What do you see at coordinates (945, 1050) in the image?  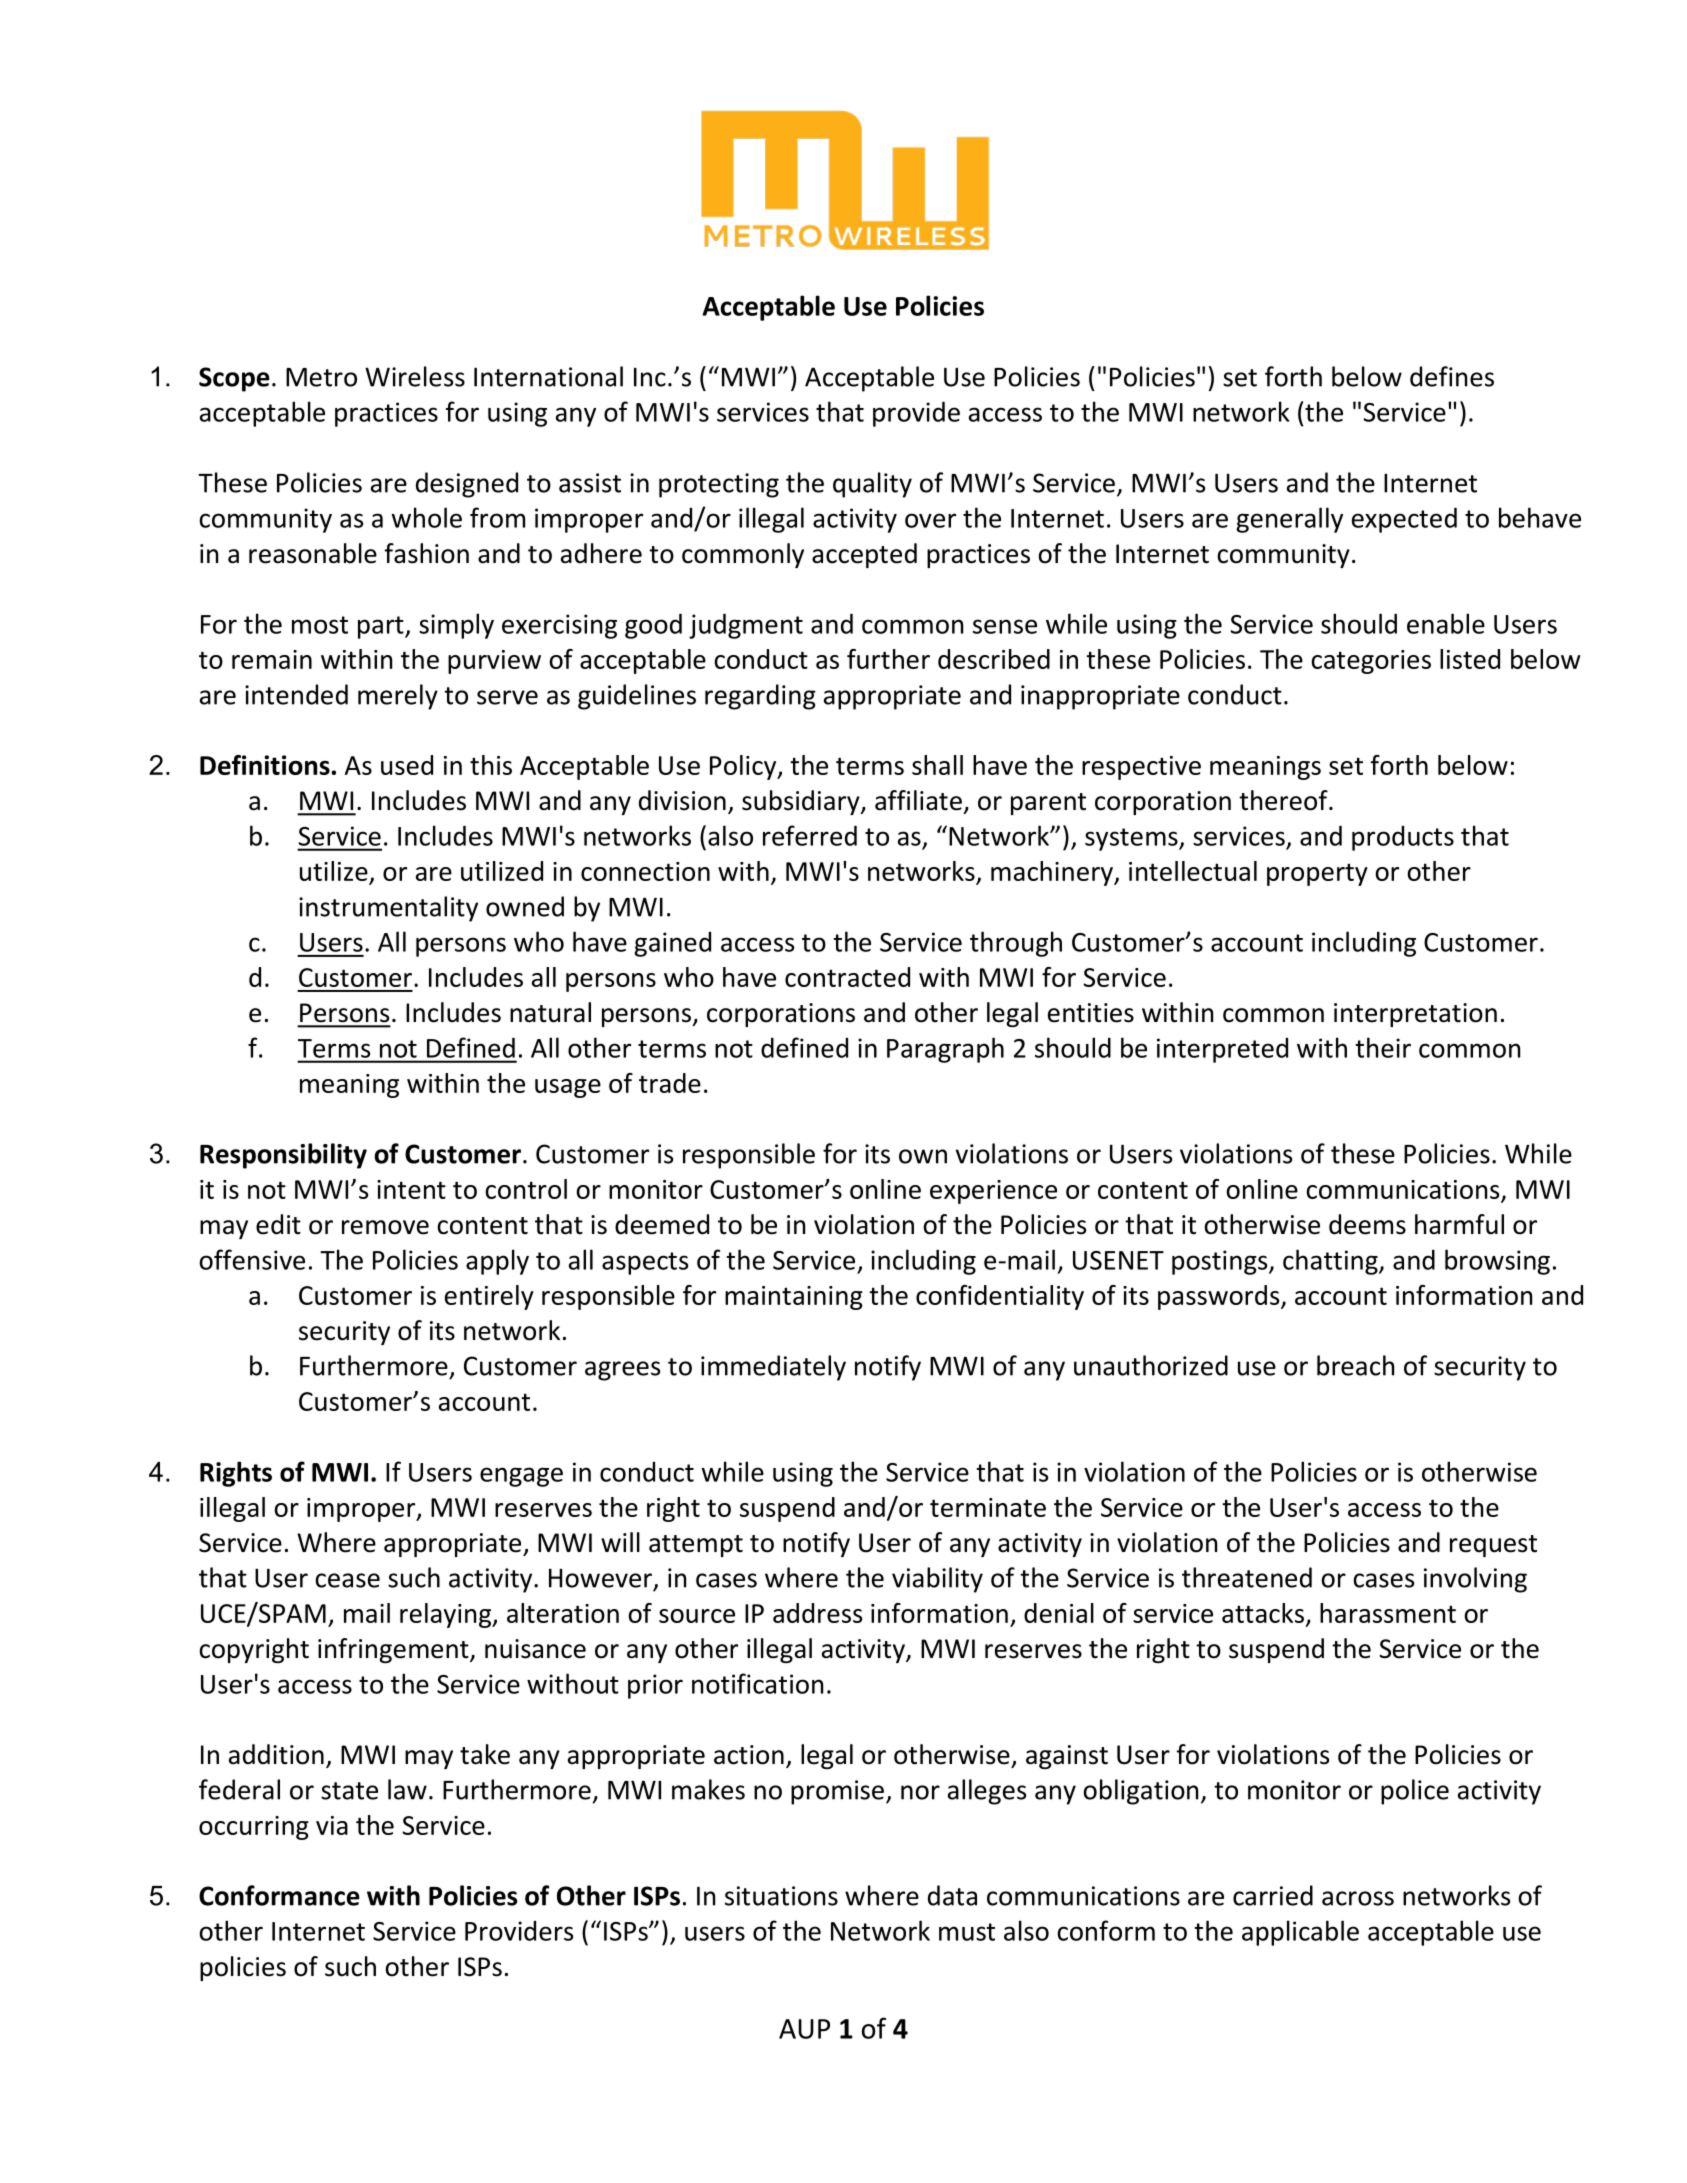 I see `Paragraph` at bounding box center [945, 1050].
